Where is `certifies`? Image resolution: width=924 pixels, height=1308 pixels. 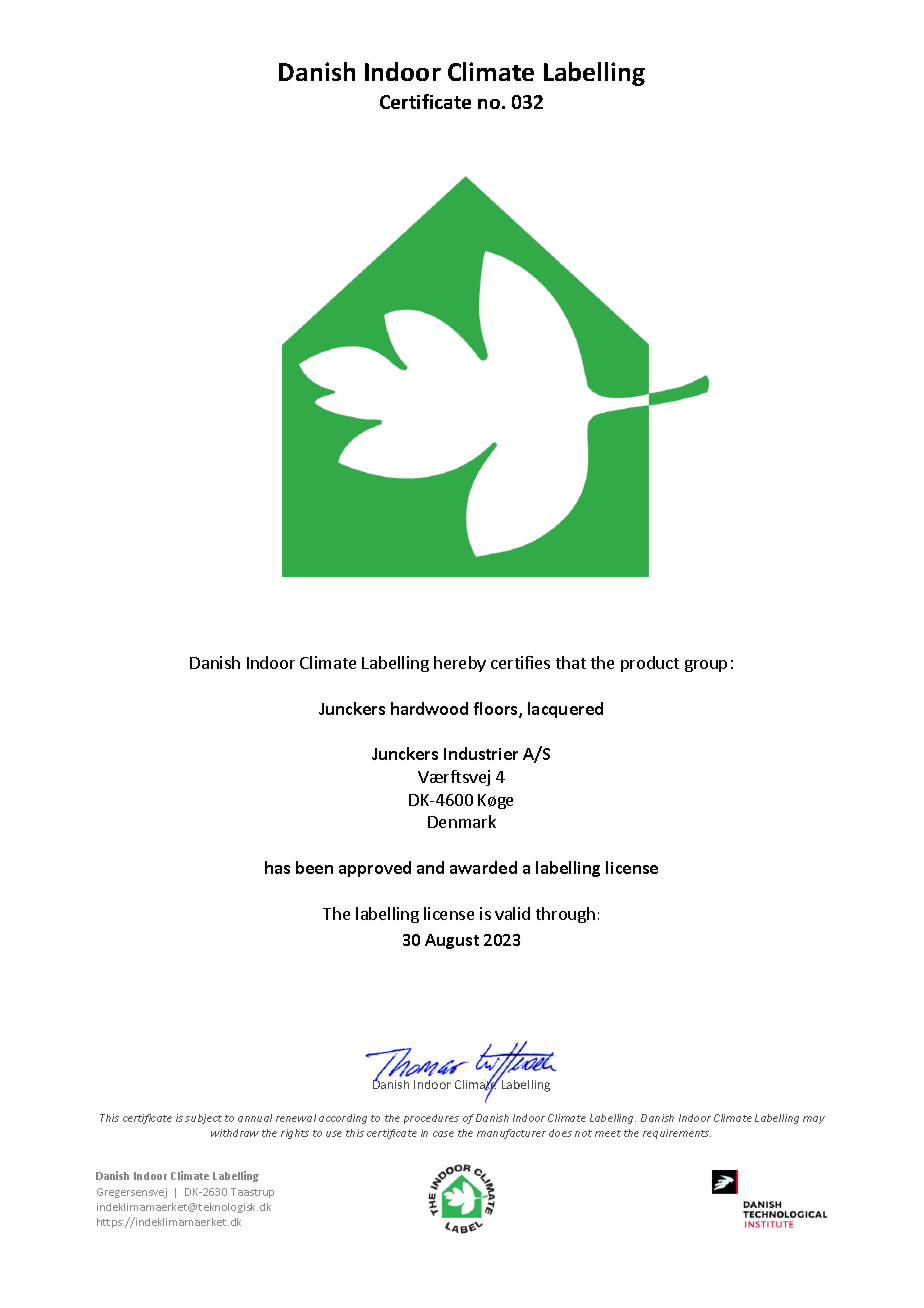
certifies is located at coordinates (520, 662).
